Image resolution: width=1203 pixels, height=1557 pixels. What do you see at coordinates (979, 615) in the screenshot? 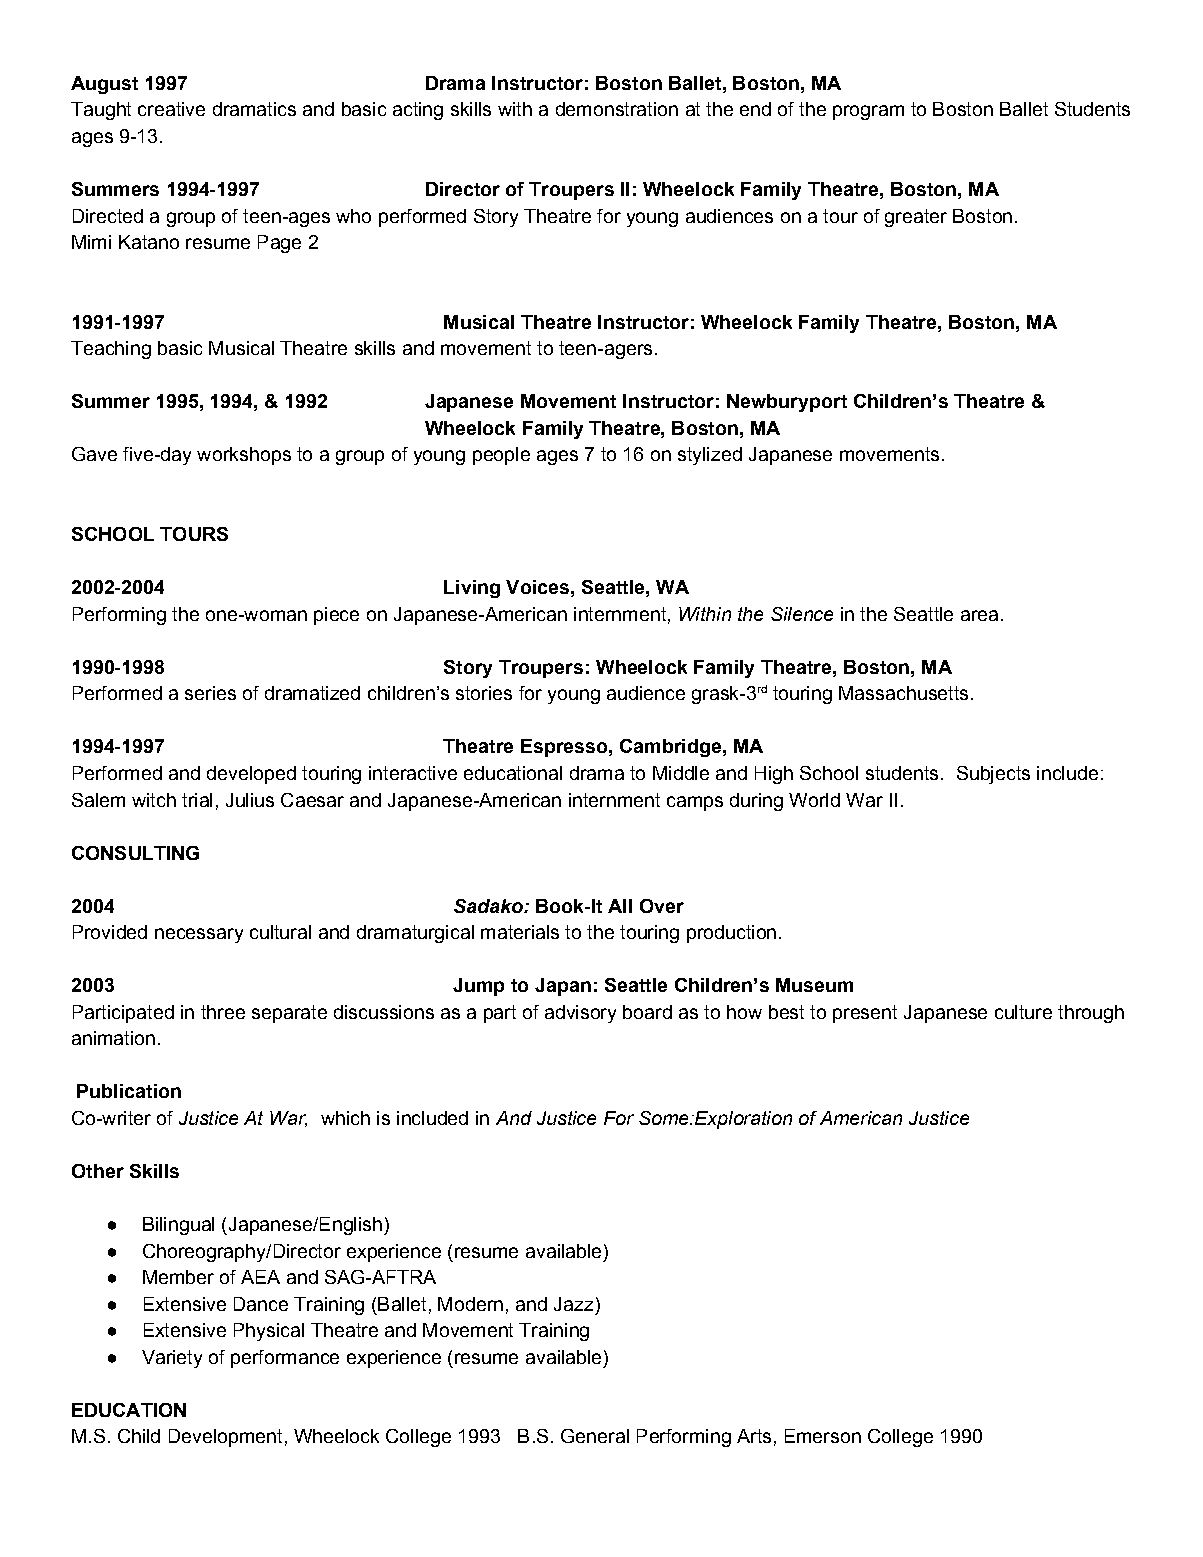
I see `area` at bounding box center [979, 615].
